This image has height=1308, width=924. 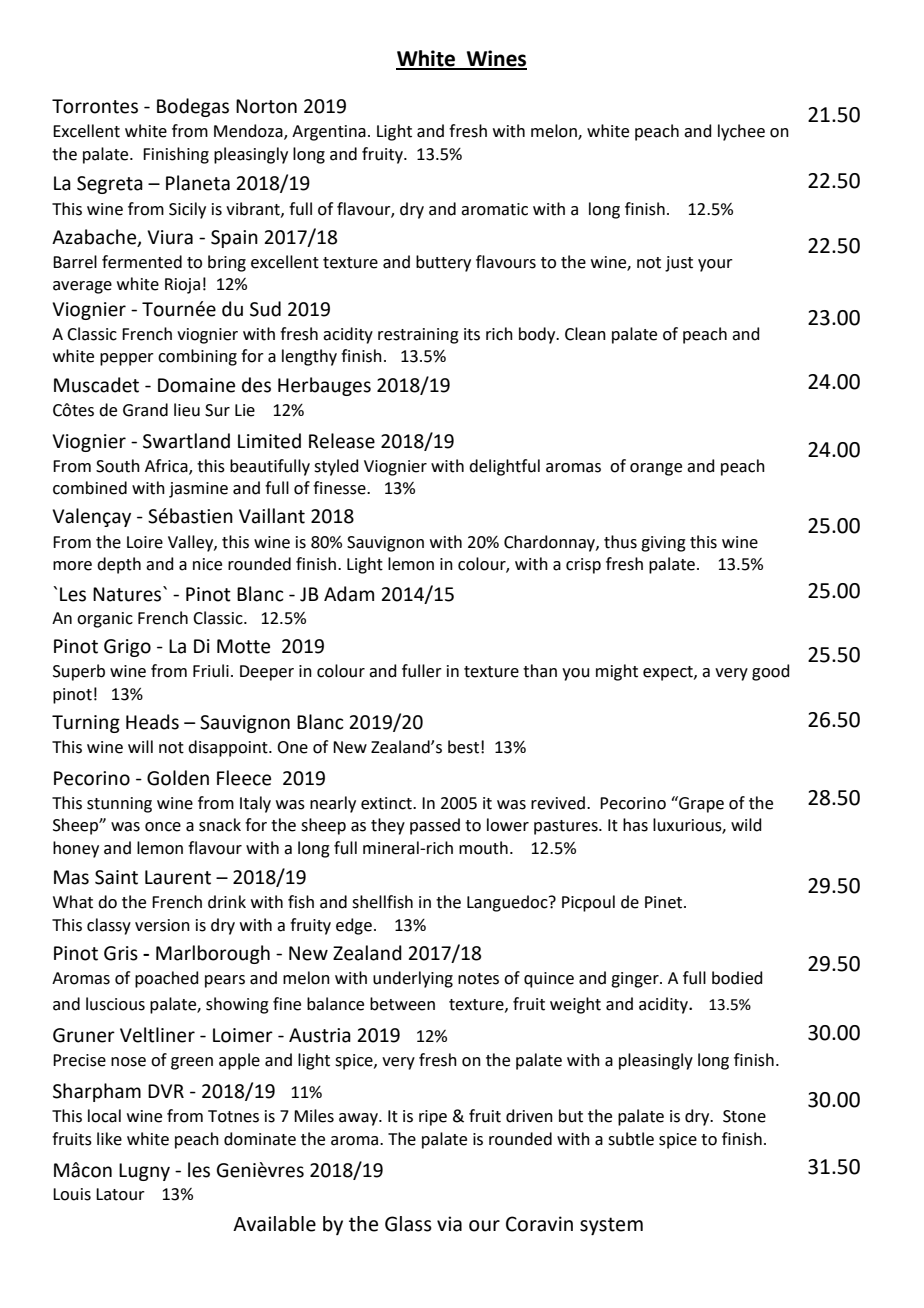 What do you see at coordinates (418, 336) in the image?
I see `restraining` at bounding box center [418, 336].
